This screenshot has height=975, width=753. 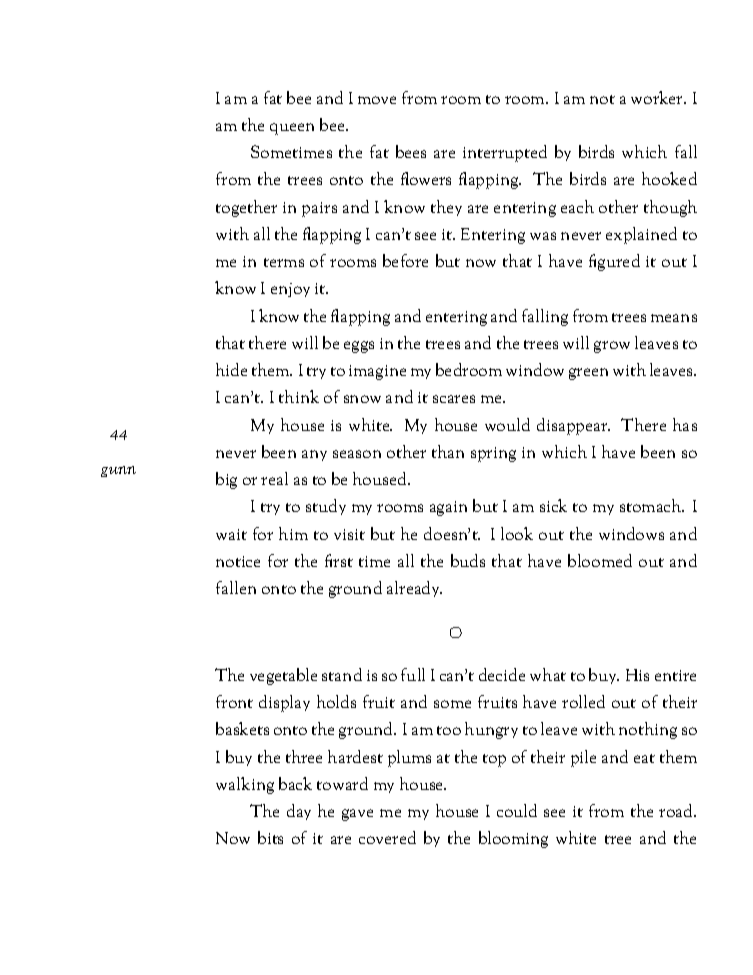 What do you see at coordinates (357, 454) in the screenshot?
I see `season` at bounding box center [357, 454].
